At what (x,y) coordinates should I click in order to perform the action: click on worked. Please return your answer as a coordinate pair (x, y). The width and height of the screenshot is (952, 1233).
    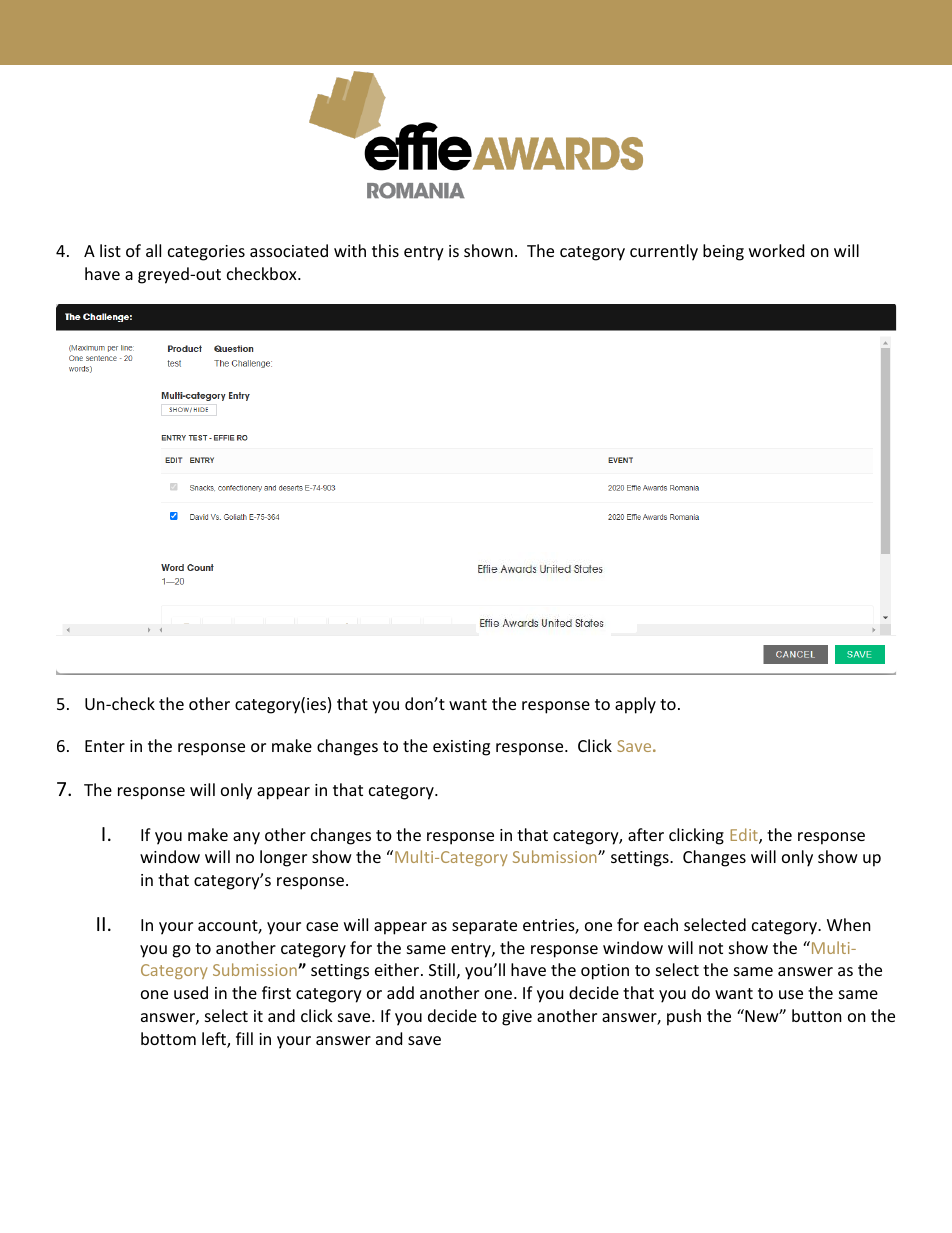
    Looking at the image, I should click on (776, 250).
